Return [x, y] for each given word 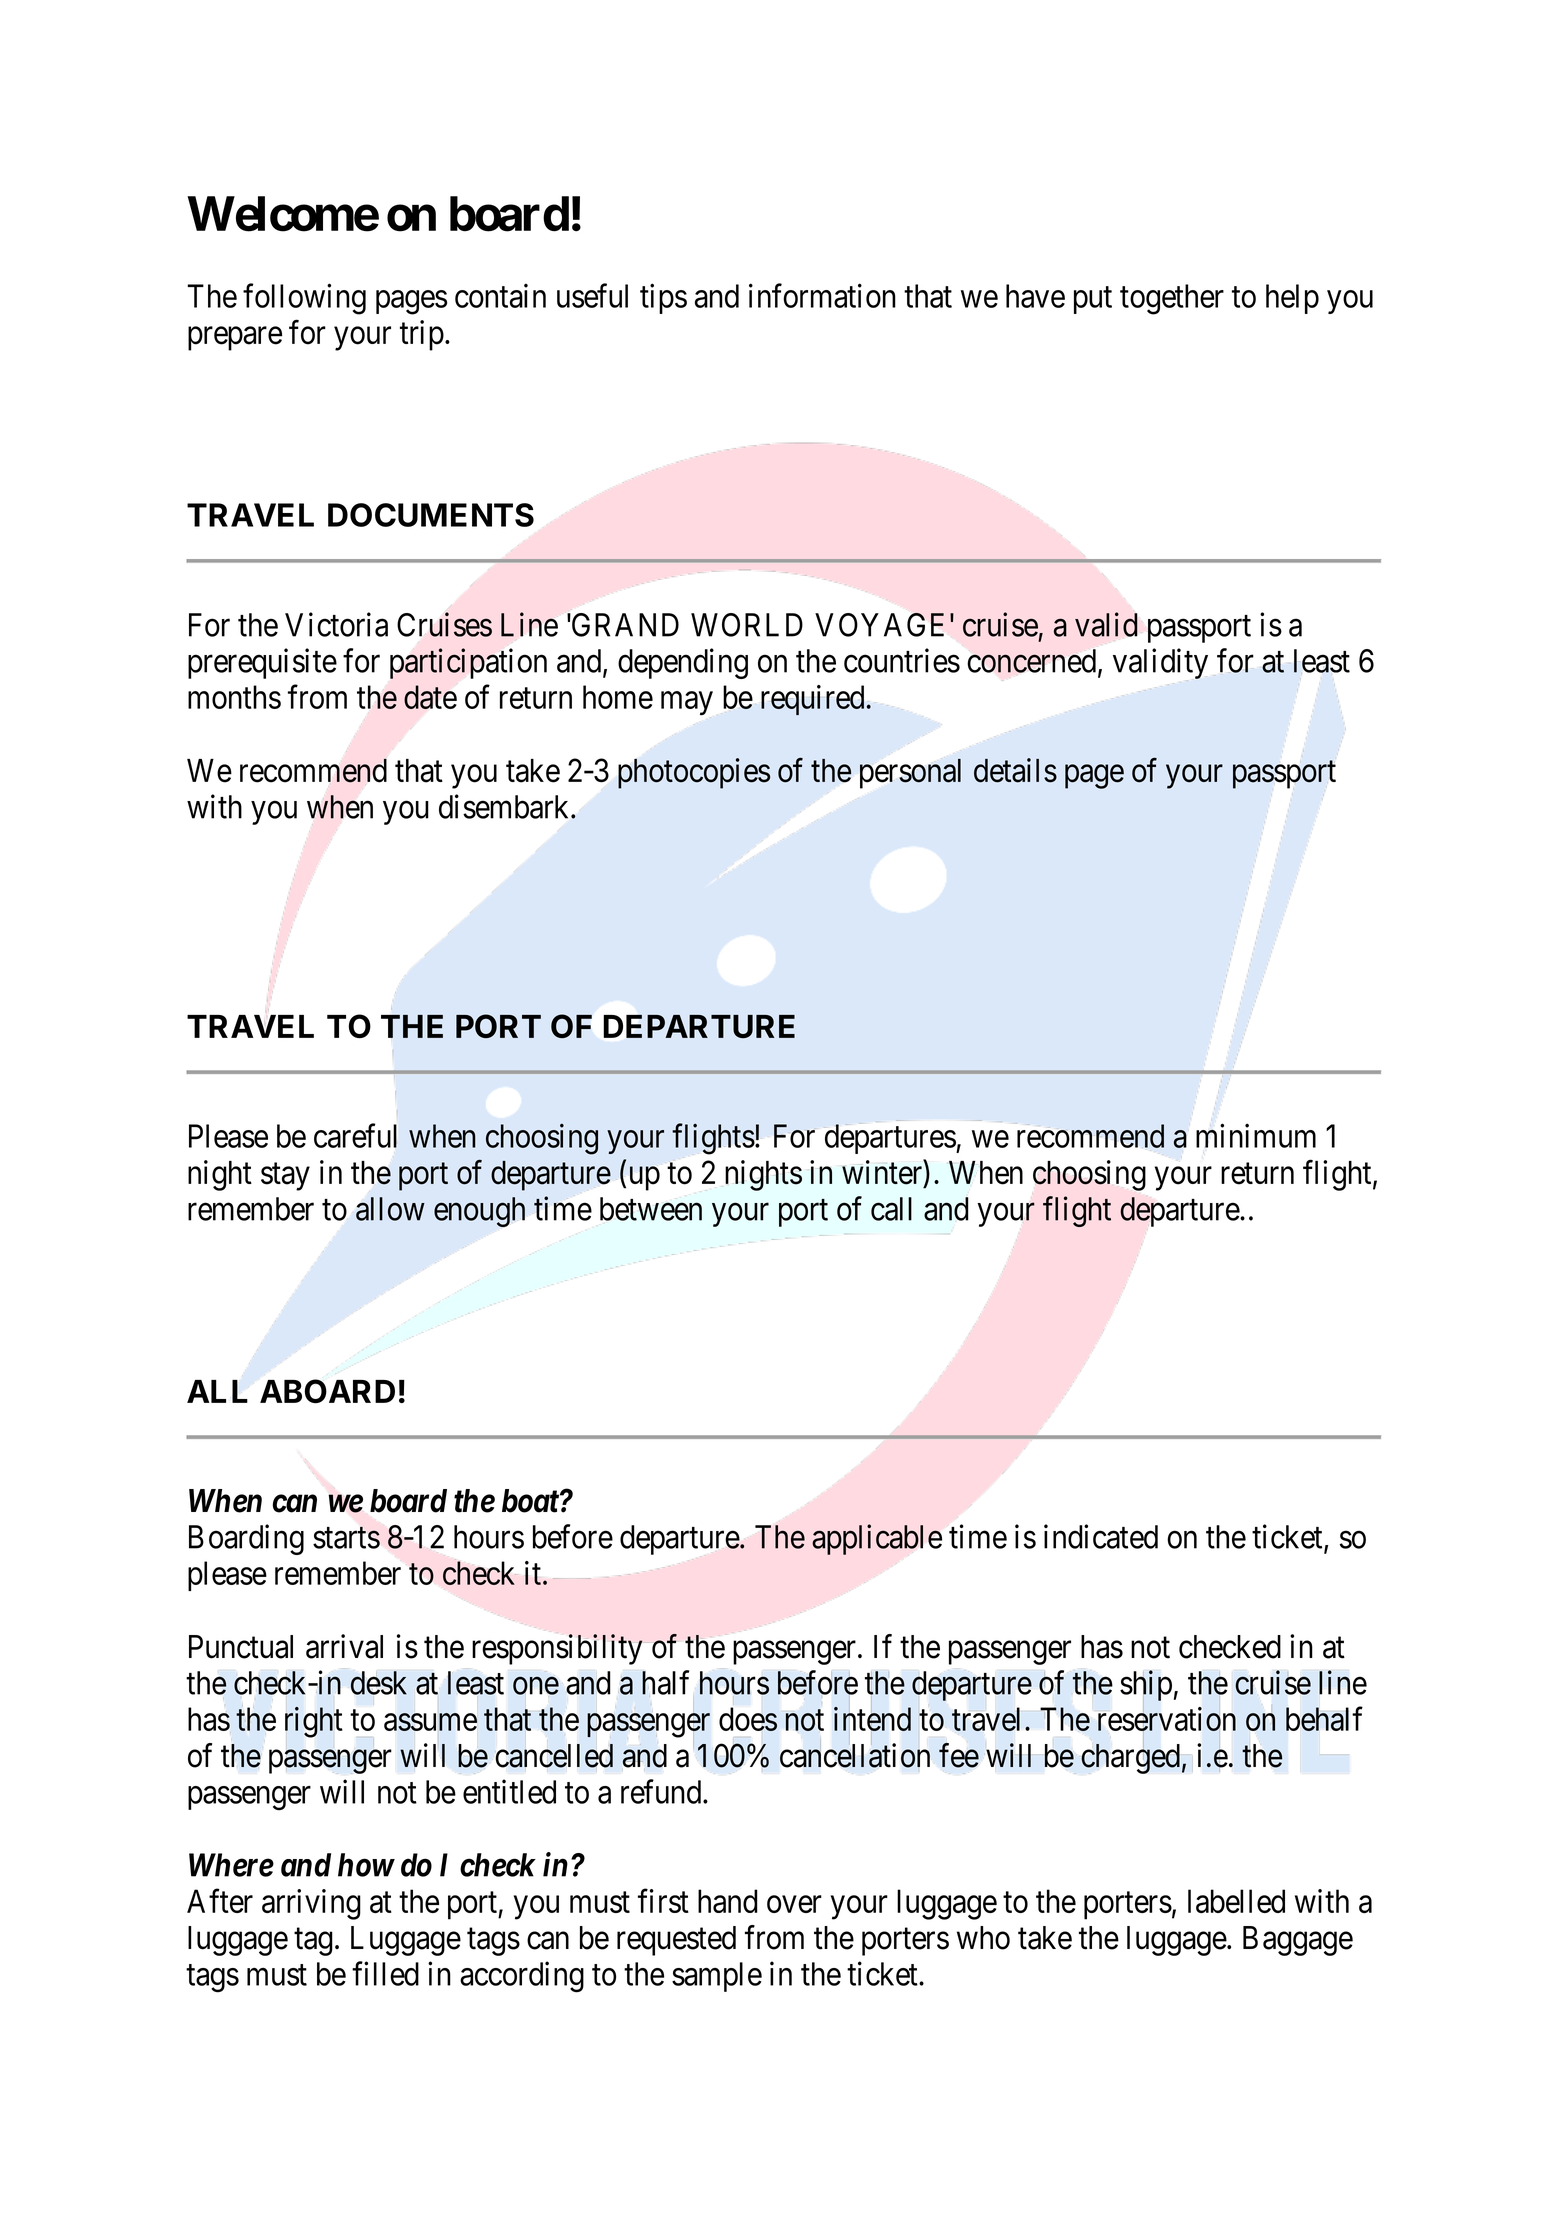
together [1172, 299]
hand [728, 1901]
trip [422, 335]
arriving [311, 1904]
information [822, 295]
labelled [1236, 1901]
